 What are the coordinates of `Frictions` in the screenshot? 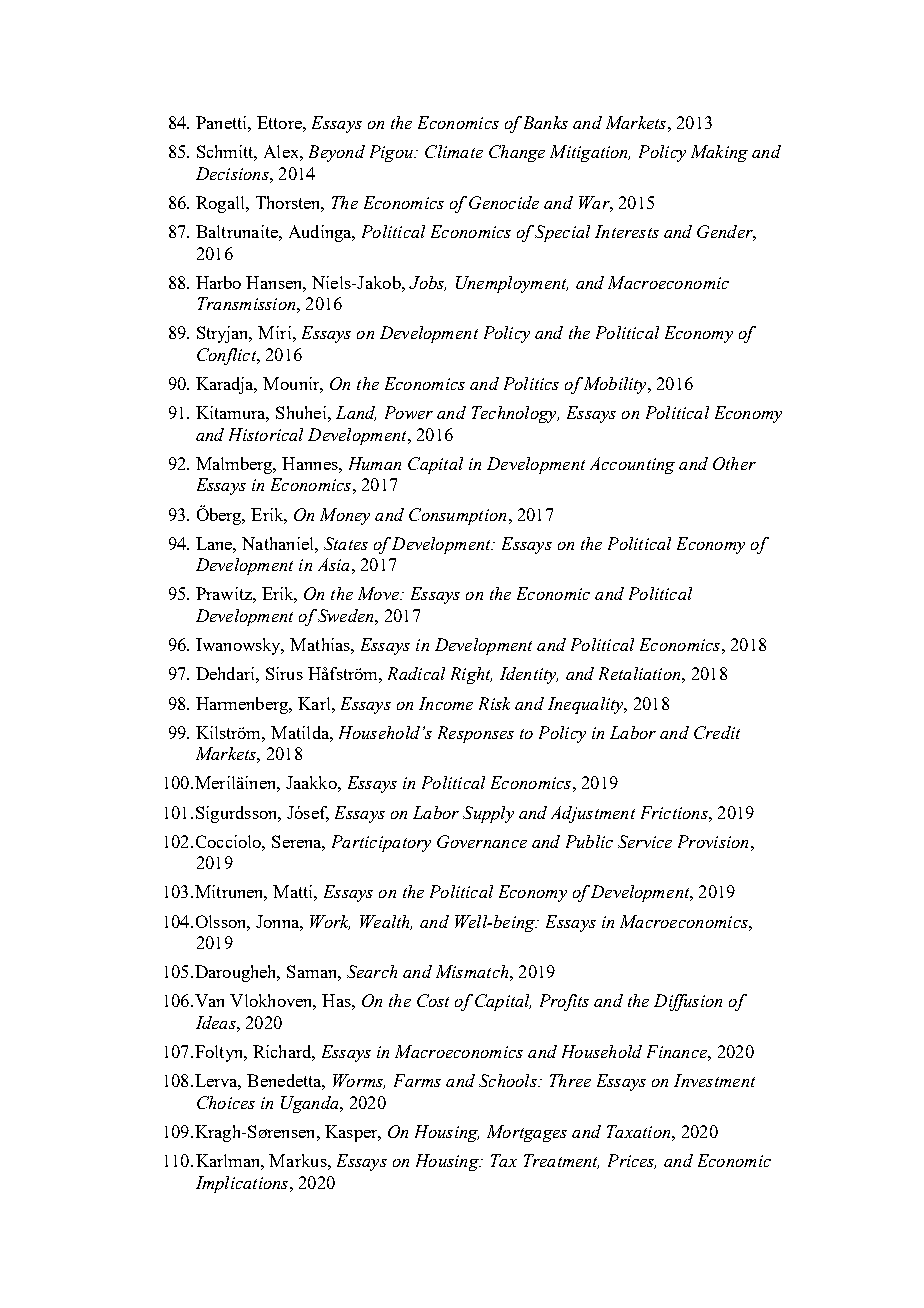 It's located at (675, 812).
